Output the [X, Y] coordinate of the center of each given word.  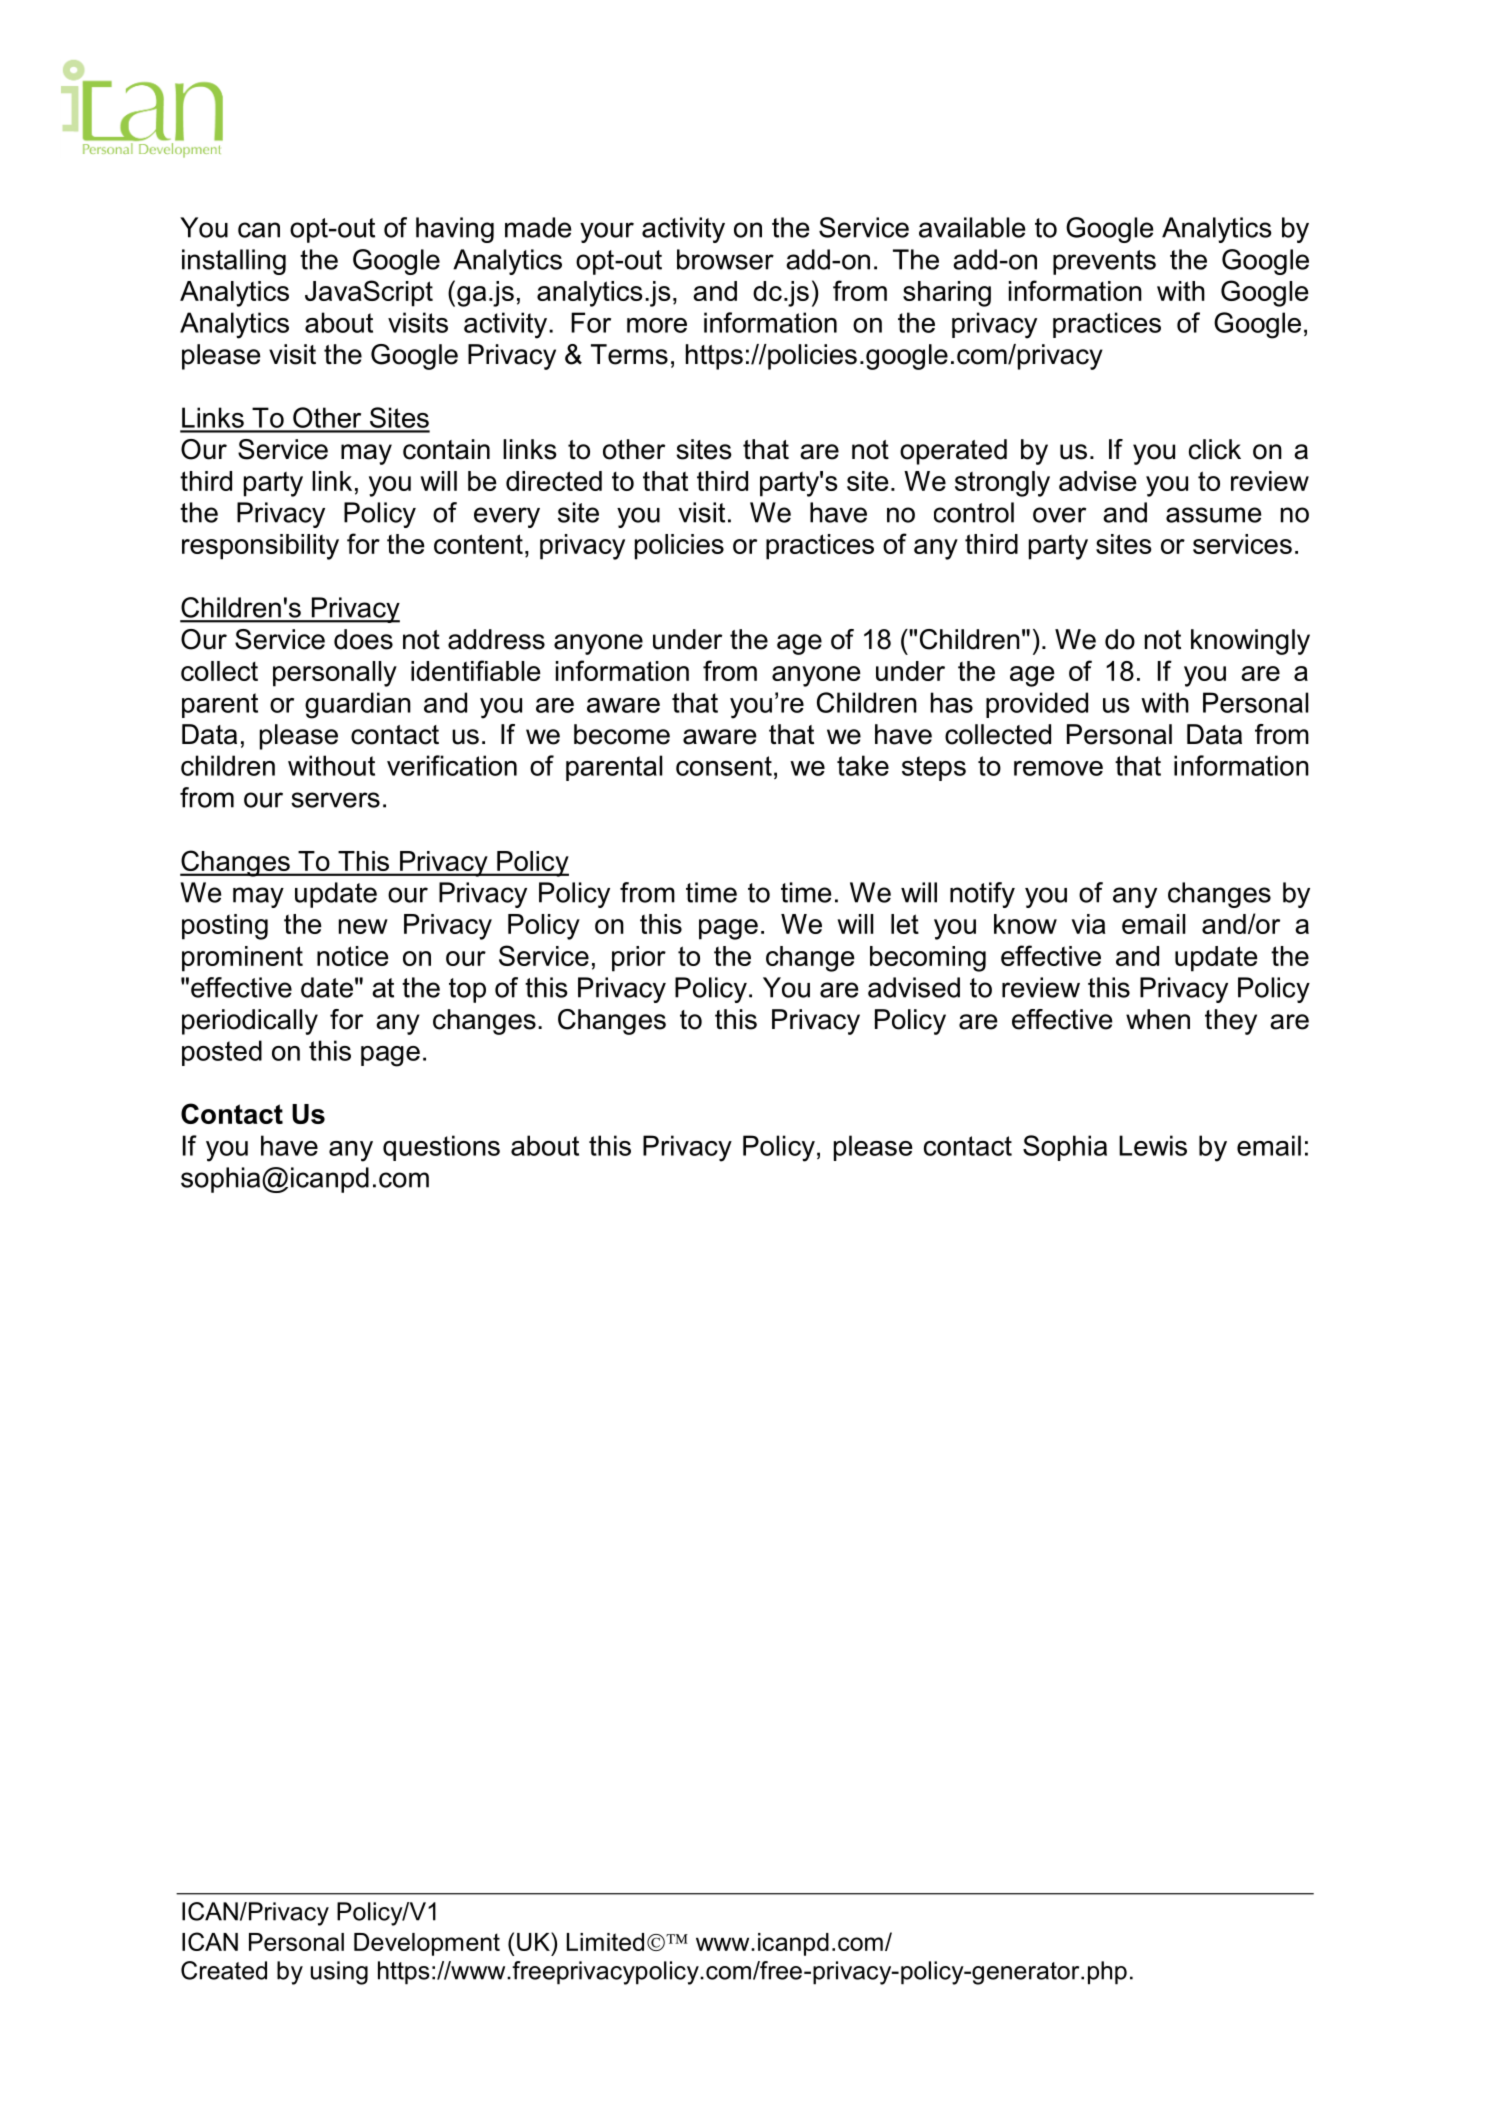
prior [639, 959]
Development [427, 1944]
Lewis [1153, 1145]
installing [234, 262]
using [339, 1973]
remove [1058, 768]
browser [725, 259]
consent [724, 766]
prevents [1104, 262]
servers [335, 800]
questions [441, 1148]
